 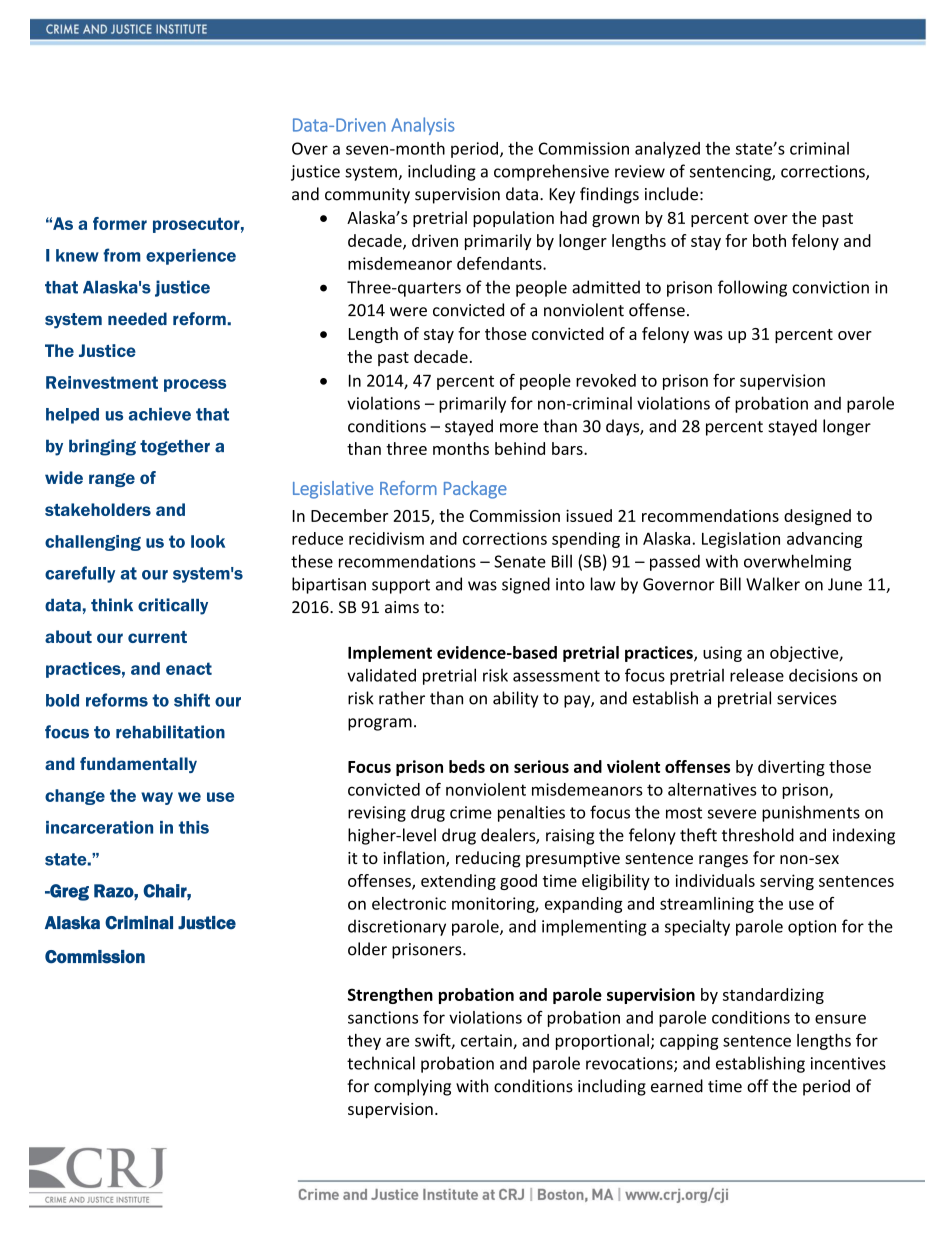 What do you see at coordinates (519, 428) in the screenshot?
I see `more` at bounding box center [519, 428].
